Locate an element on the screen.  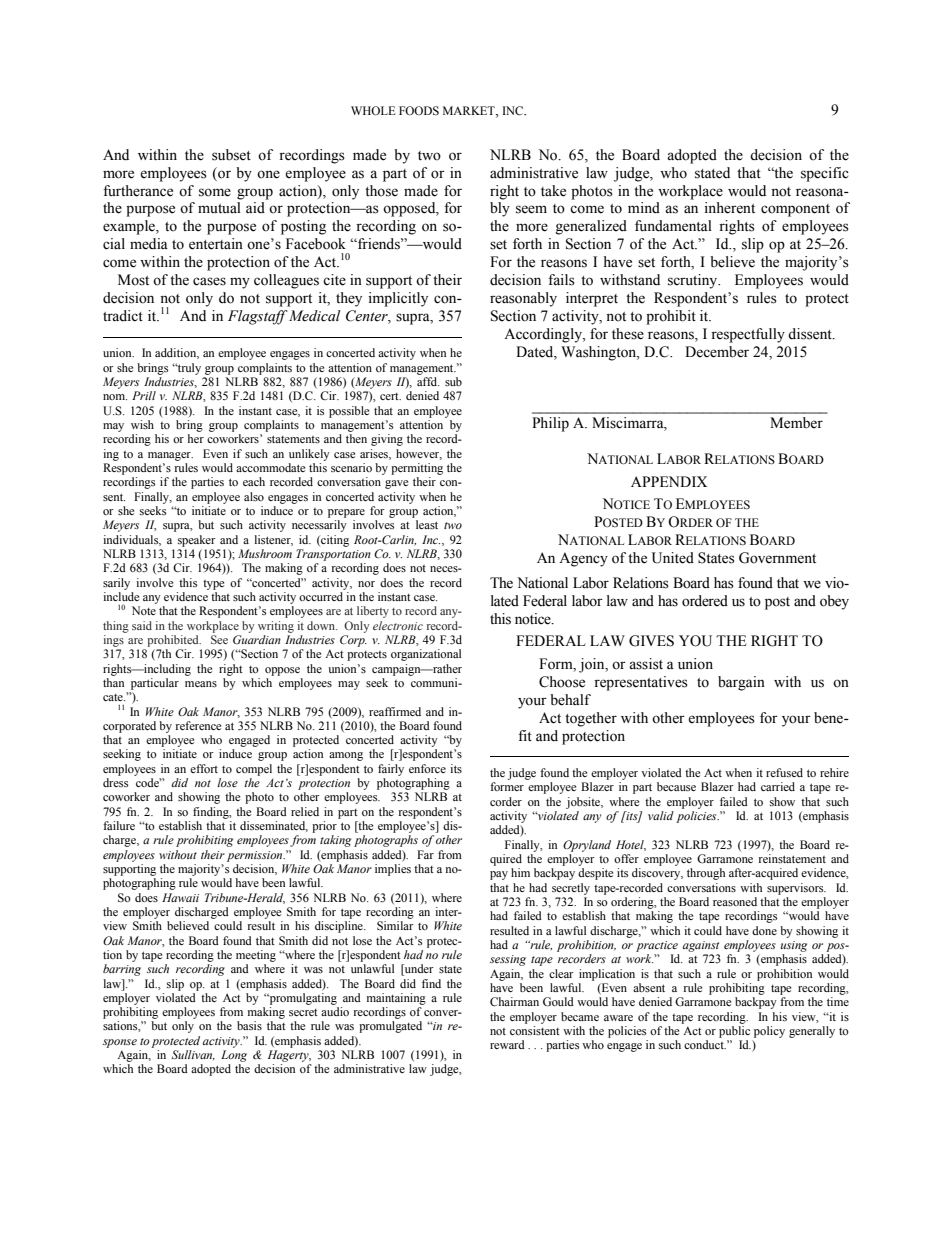
Government is located at coordinates (777, 558).
